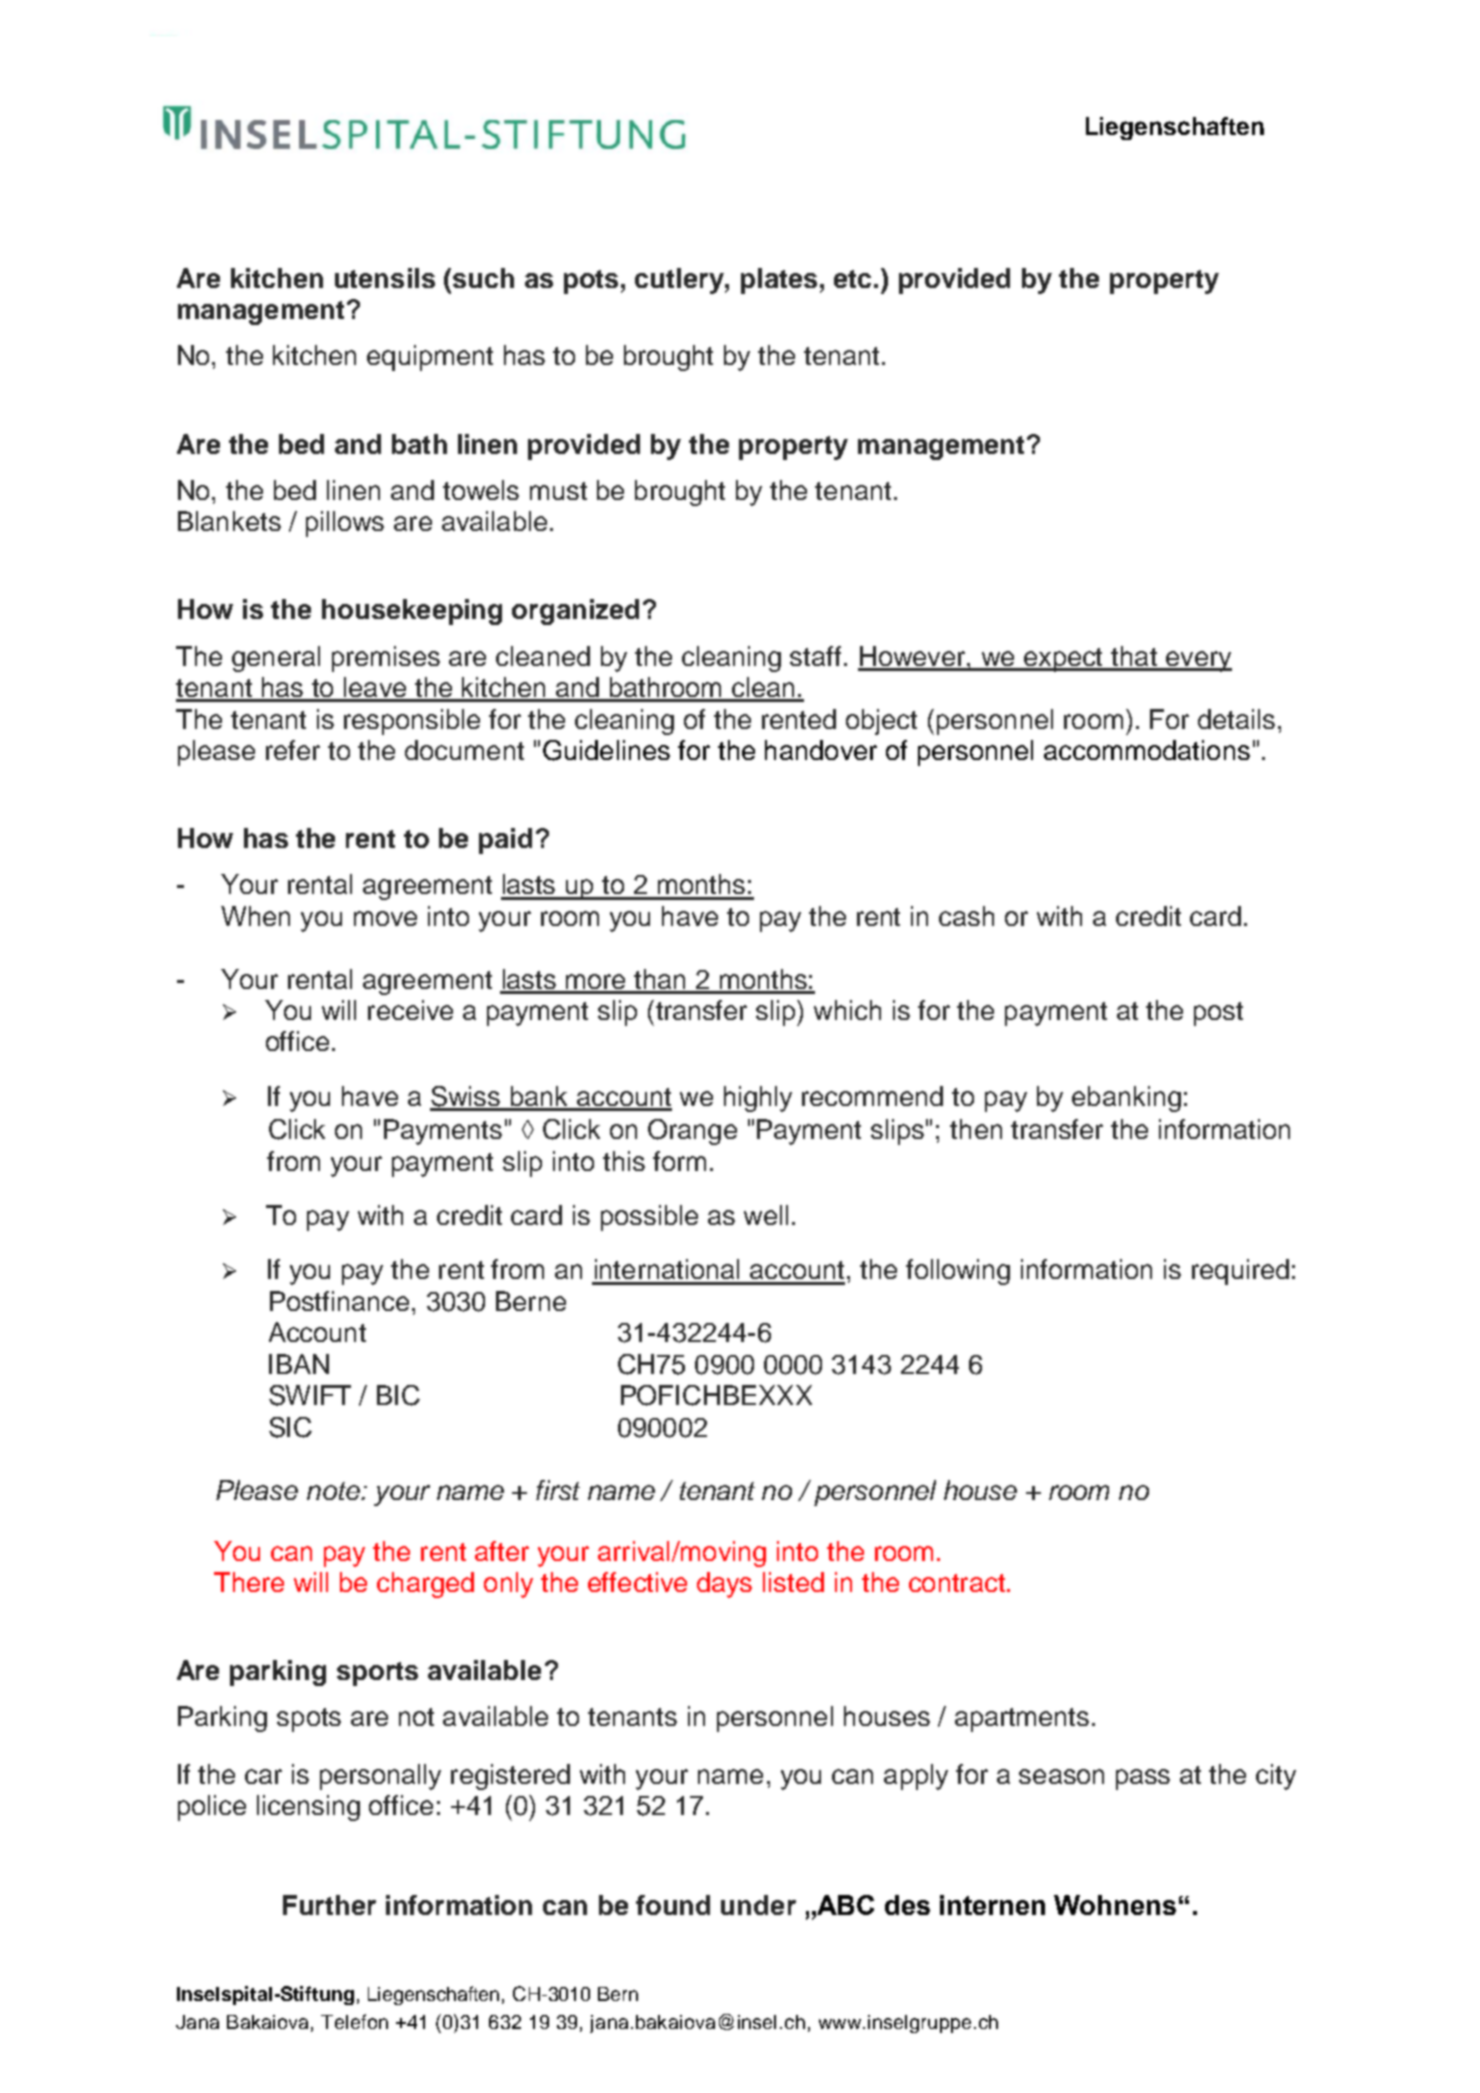 The height and width of the screenshot is (2093, 1480). Describe the element at coordinates (385, 278) in the screenshot. I see `utensils` at that location.
